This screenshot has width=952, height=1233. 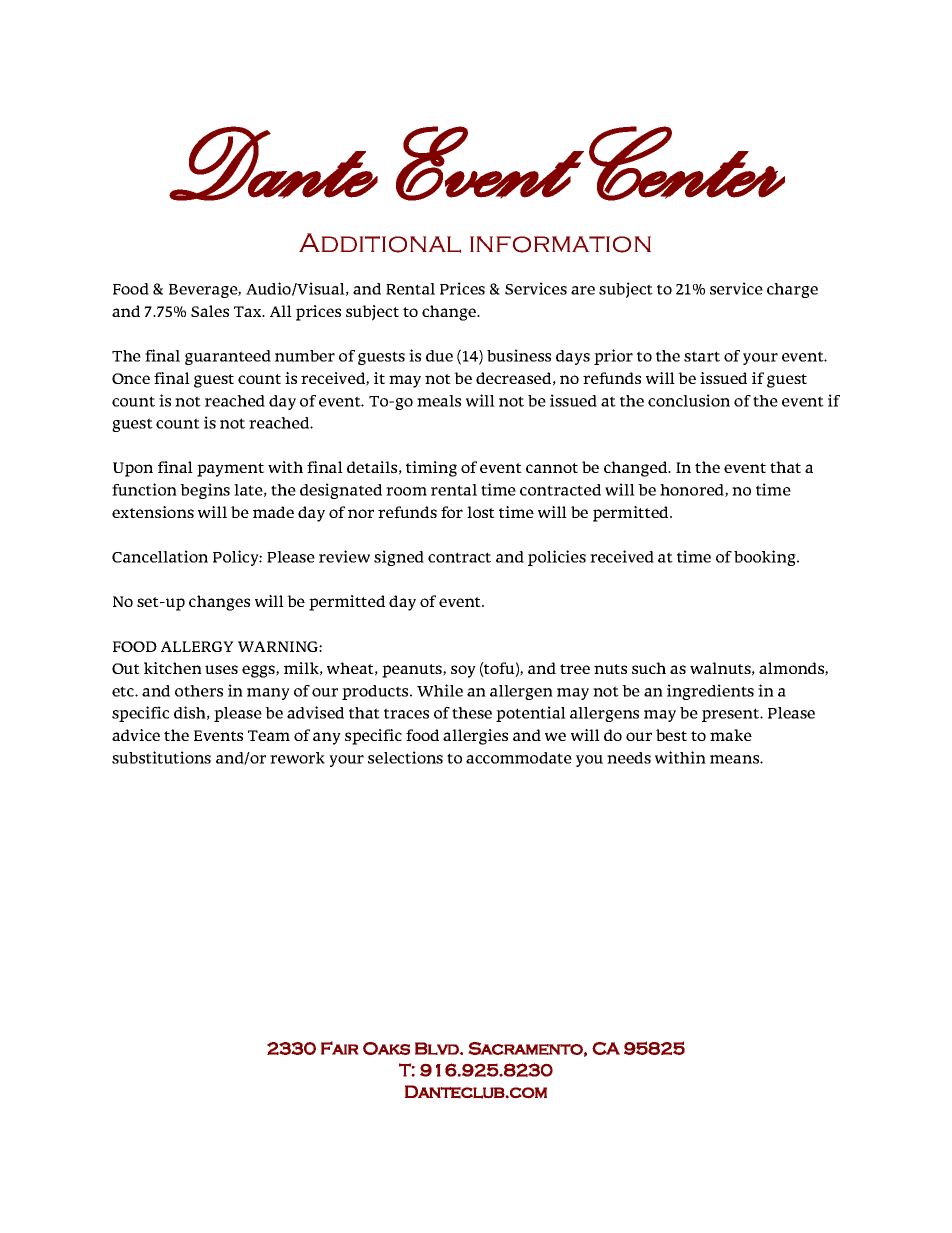 What do you see at coordinates (340, 1048) in the screenshot?
I see `Fair` at bounding box center [340, 1048].
